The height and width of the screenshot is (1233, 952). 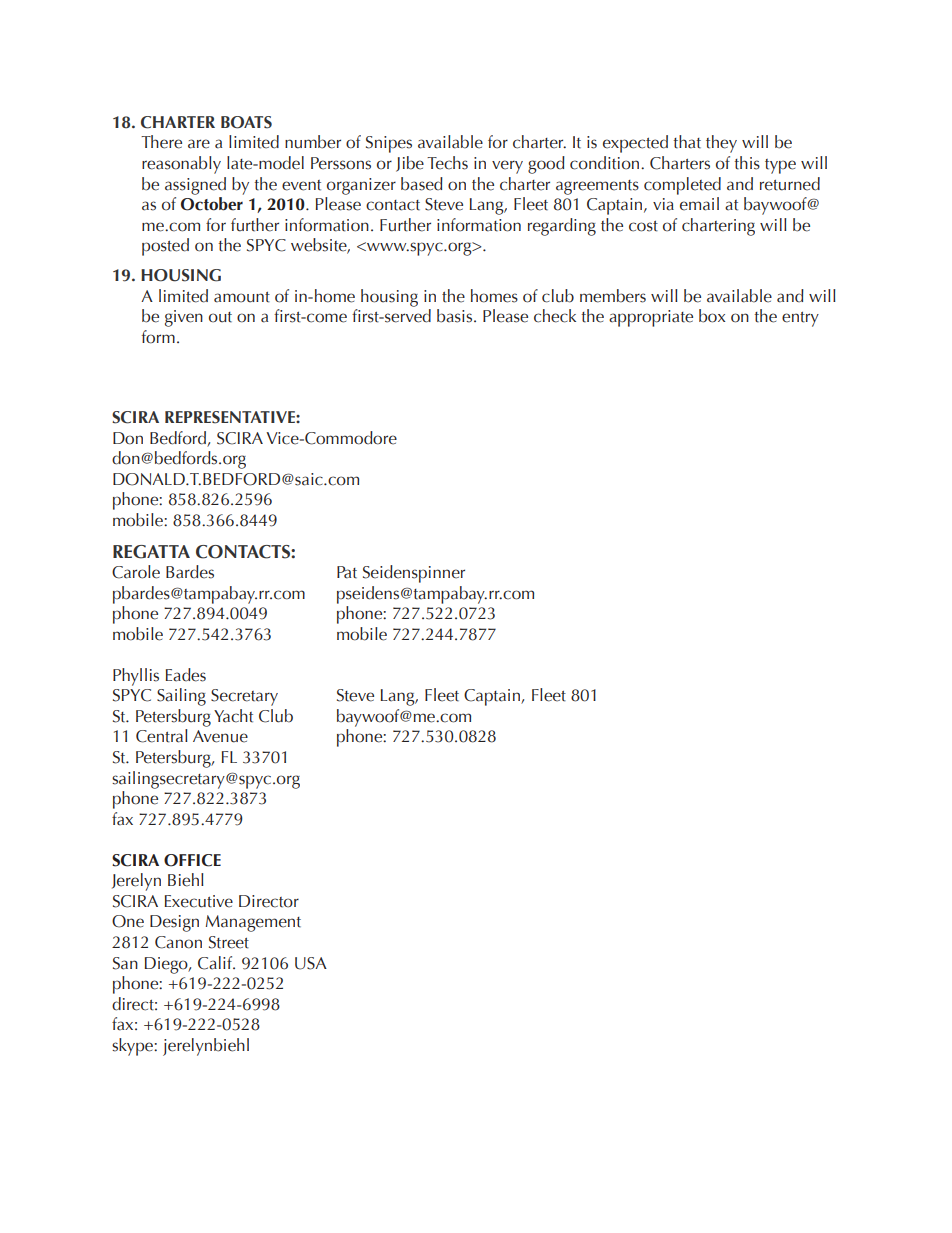 I want to click on Street, so click(x=229, y=942).
